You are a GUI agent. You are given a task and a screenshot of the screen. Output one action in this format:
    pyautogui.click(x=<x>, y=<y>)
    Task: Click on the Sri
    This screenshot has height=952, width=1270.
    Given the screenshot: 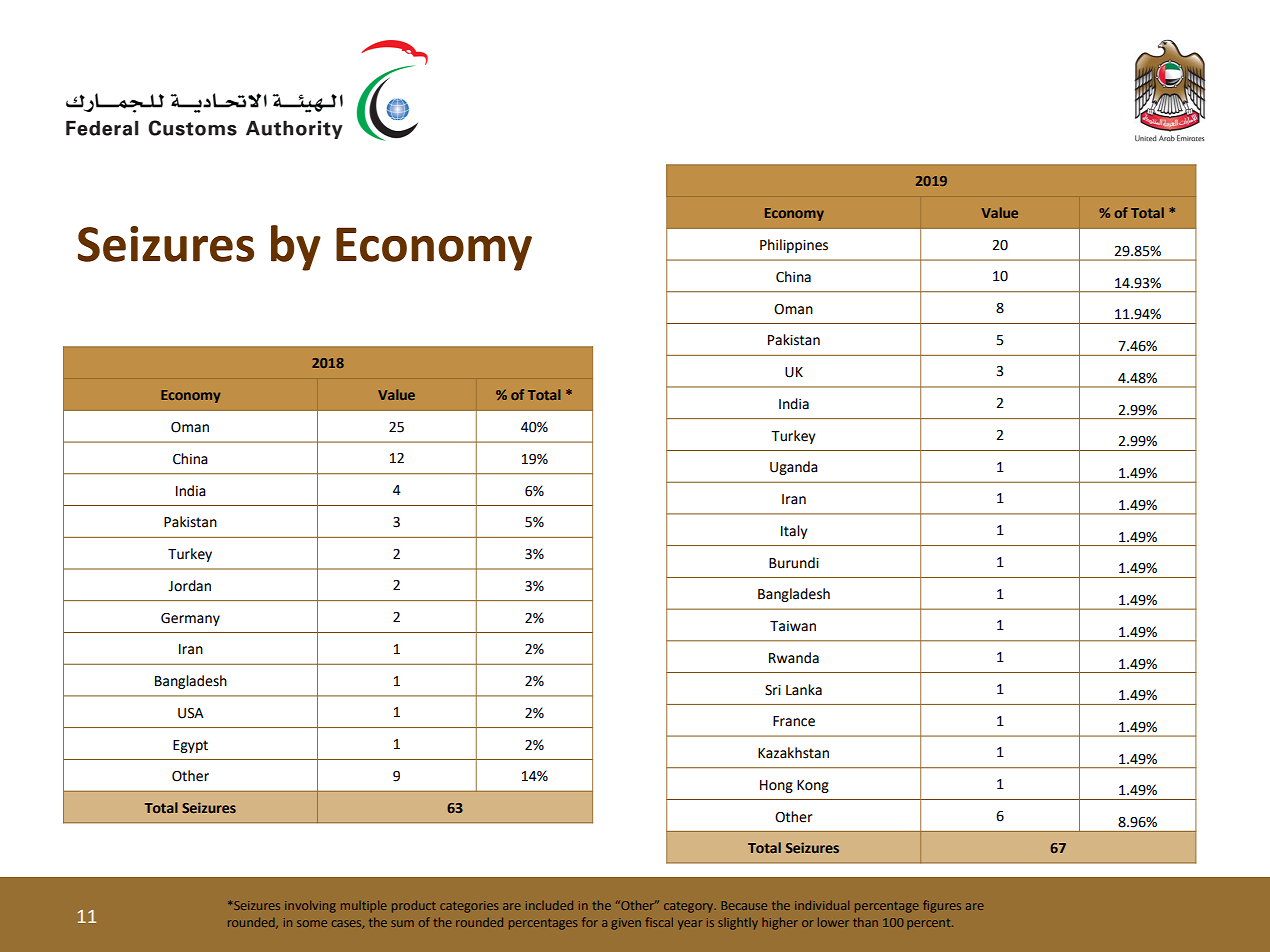 What is the action you would take?
    pyautogui.click(x=773, y=690)
